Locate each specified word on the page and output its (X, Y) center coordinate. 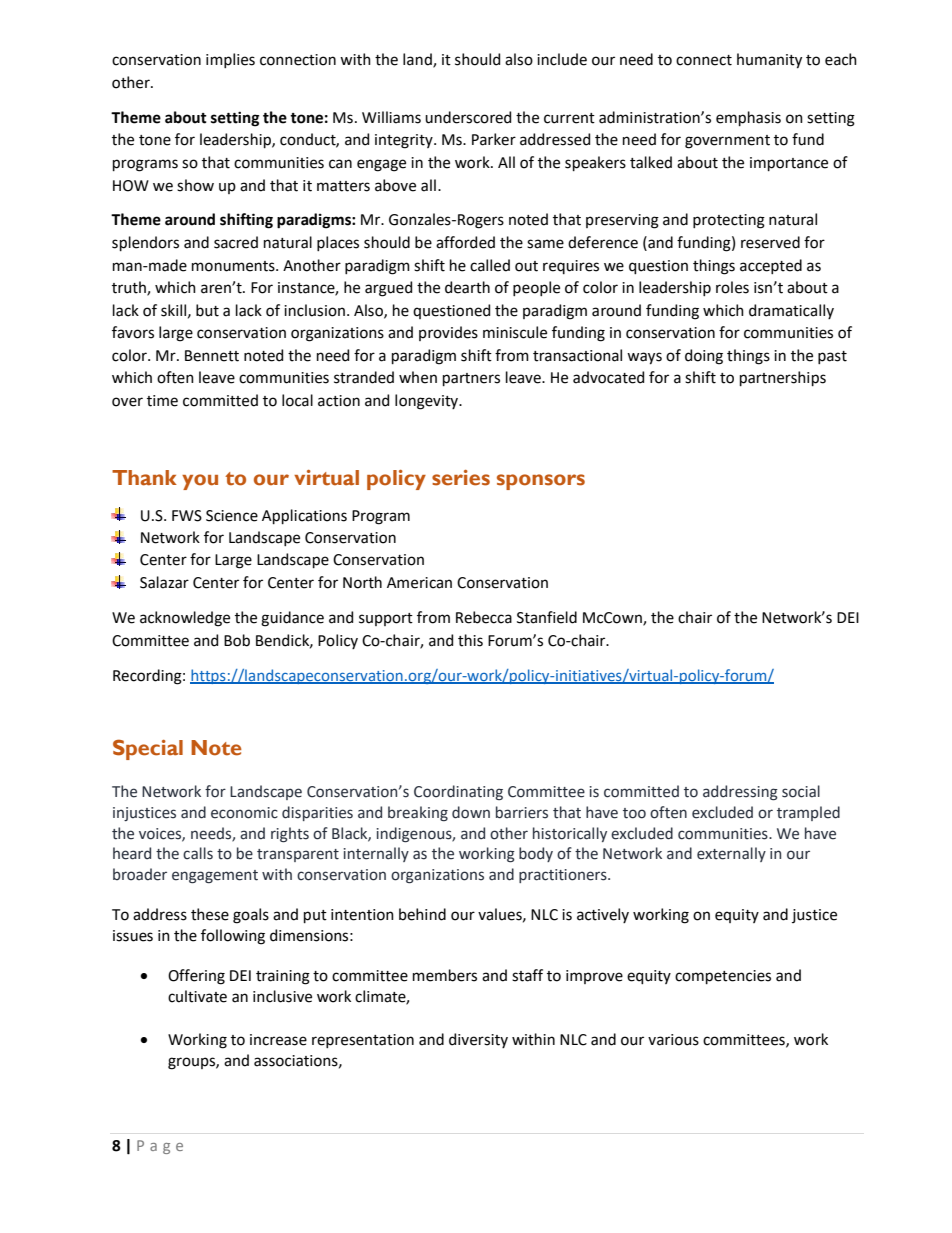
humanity (769, 61)
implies (230, 60)
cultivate (197, 996)
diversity (478, 1040)
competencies (723, 977)
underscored (468, 117)
